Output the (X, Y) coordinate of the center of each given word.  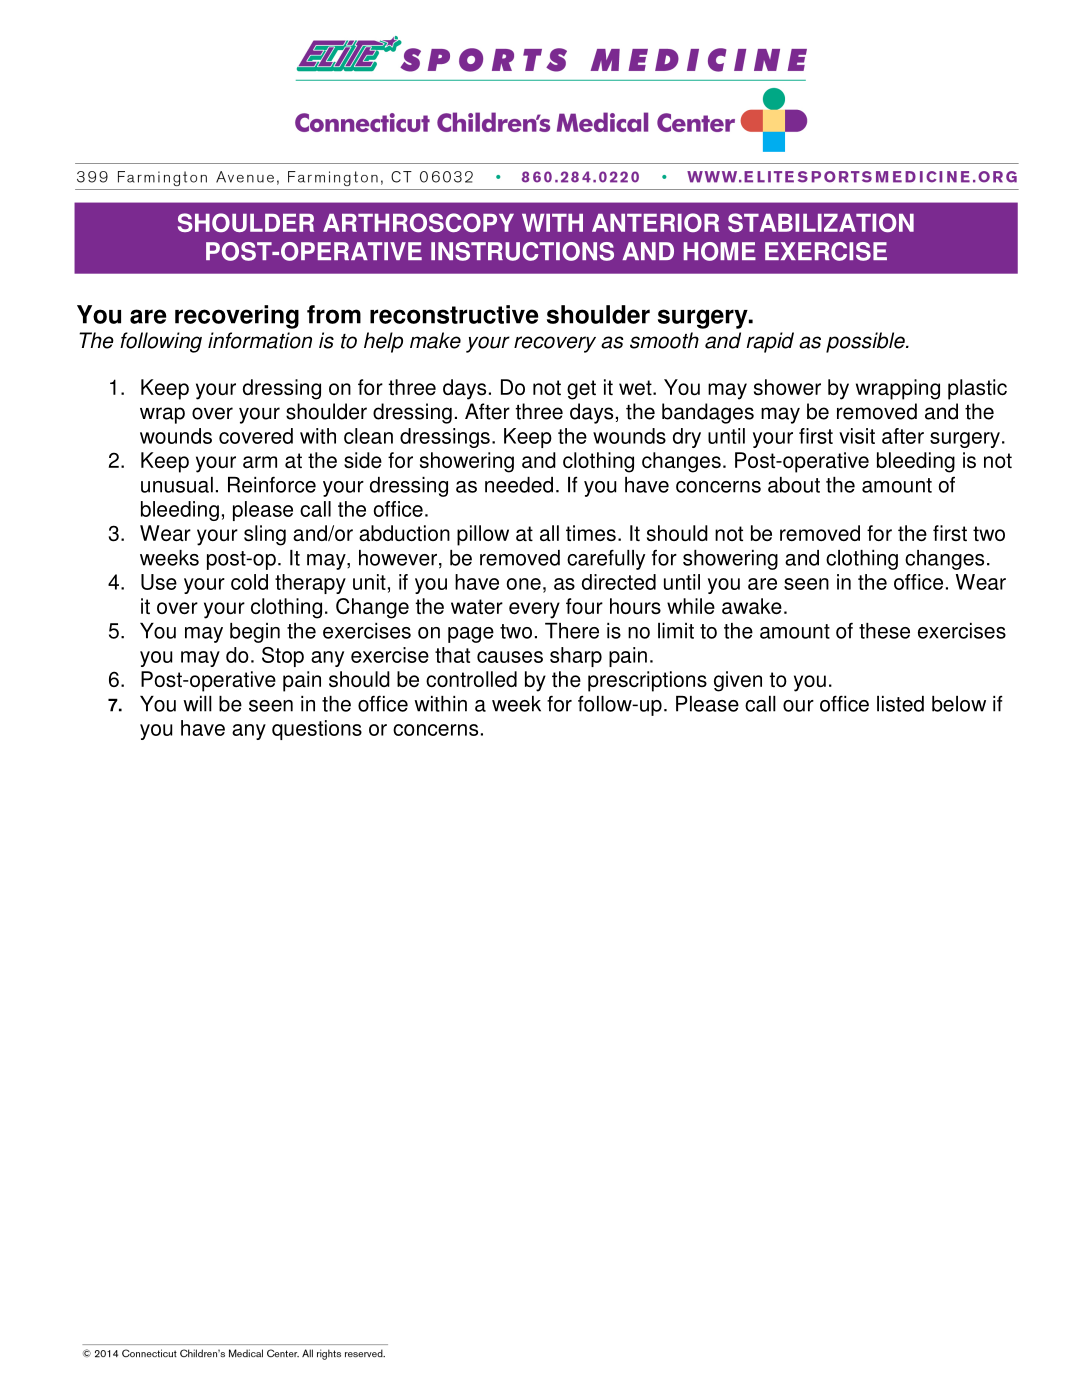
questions (317, 730)
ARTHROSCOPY (418, 222)
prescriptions (647, 681)
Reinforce (272, 484)
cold (249, 582)
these (884, 631)
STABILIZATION (821, 222)
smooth (664, 340)
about (794, 485)
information (260, 340)
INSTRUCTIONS (522, 251)
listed (900, 704)
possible (866, 342)
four (584, 606)
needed (519, 485)
